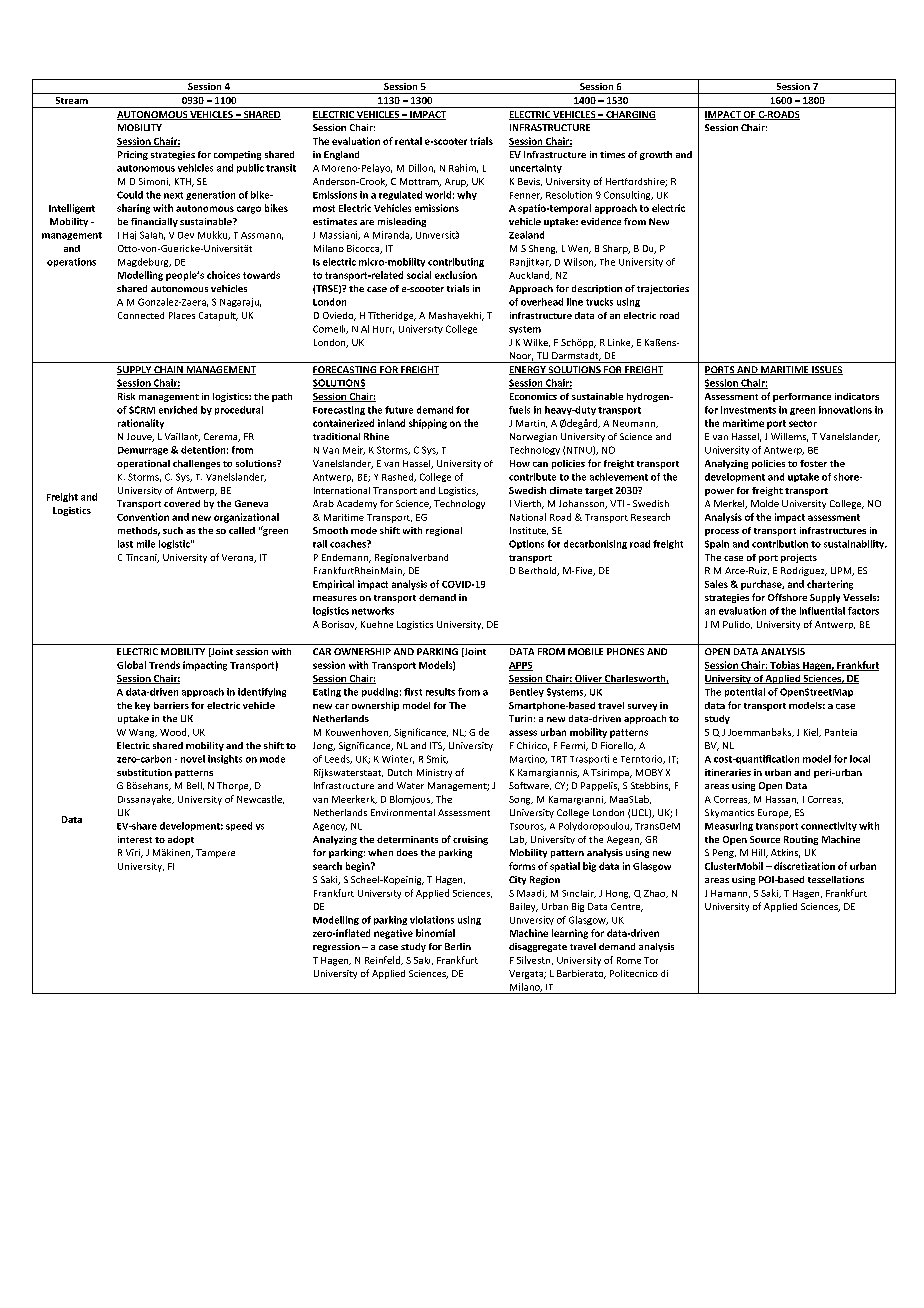 This screenshot has height=1308, width=924. I want to click on Options, so click(526, 544).
